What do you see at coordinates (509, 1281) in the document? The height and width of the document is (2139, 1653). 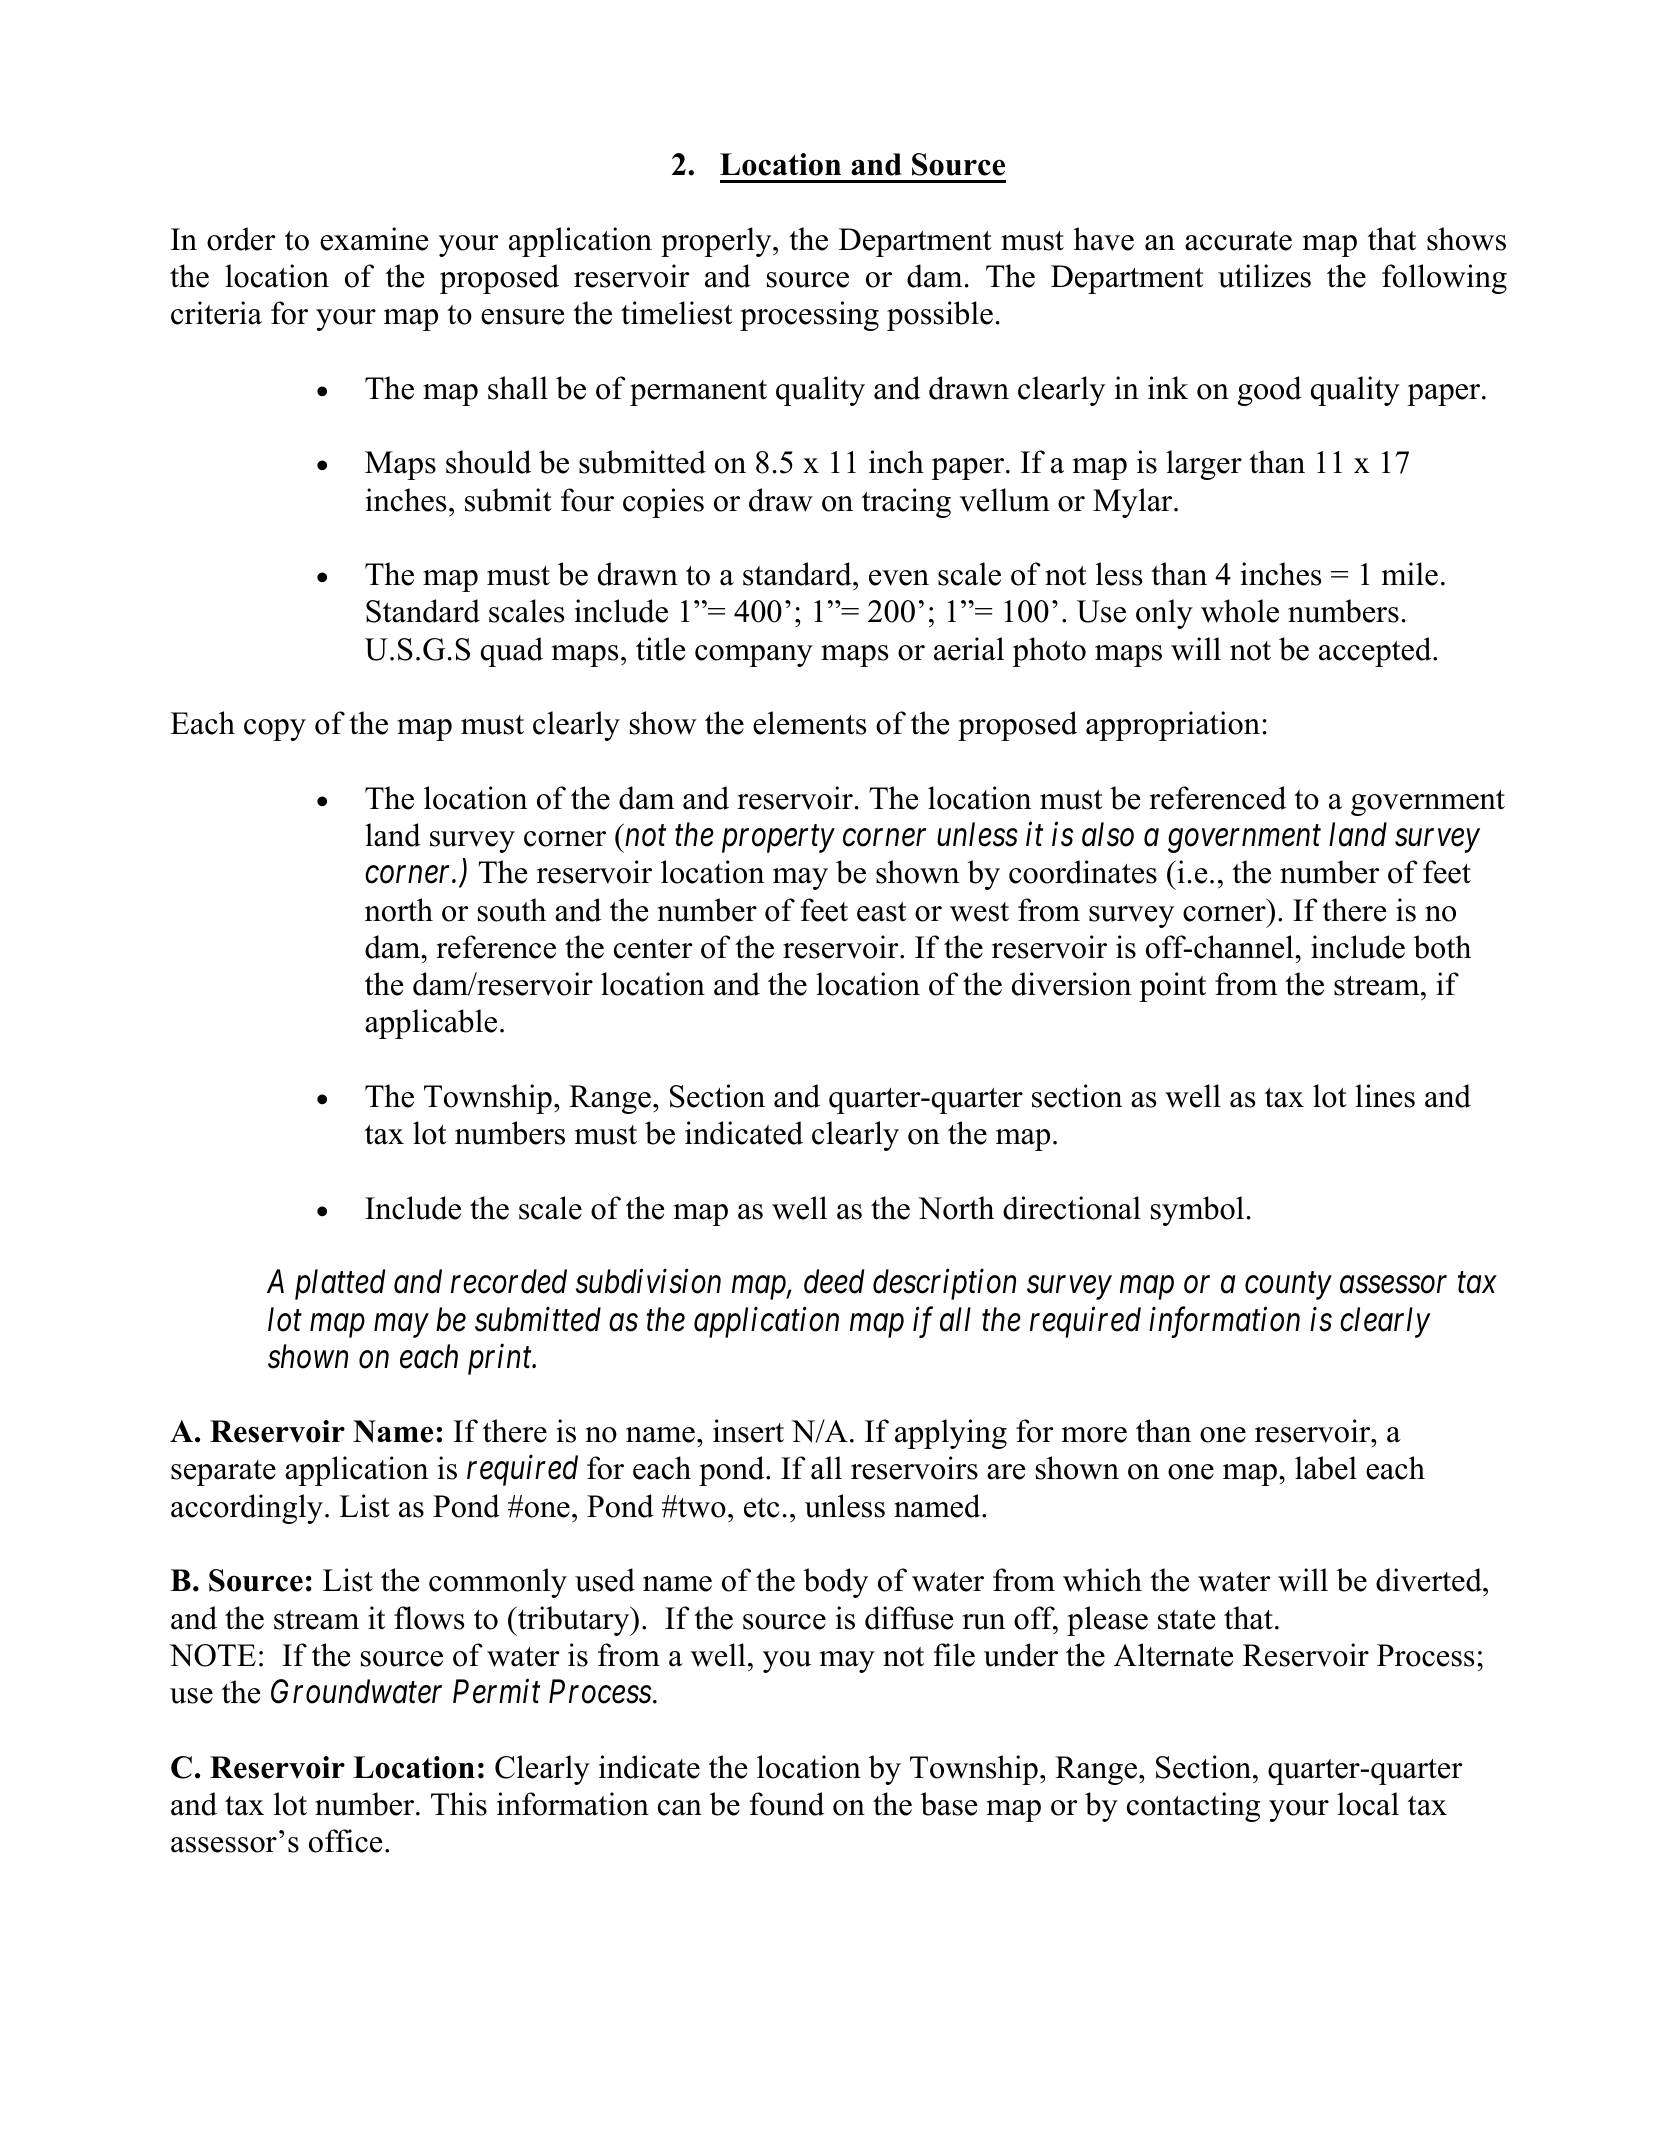 I see `recorded` at bounding box center [509, 1281].
